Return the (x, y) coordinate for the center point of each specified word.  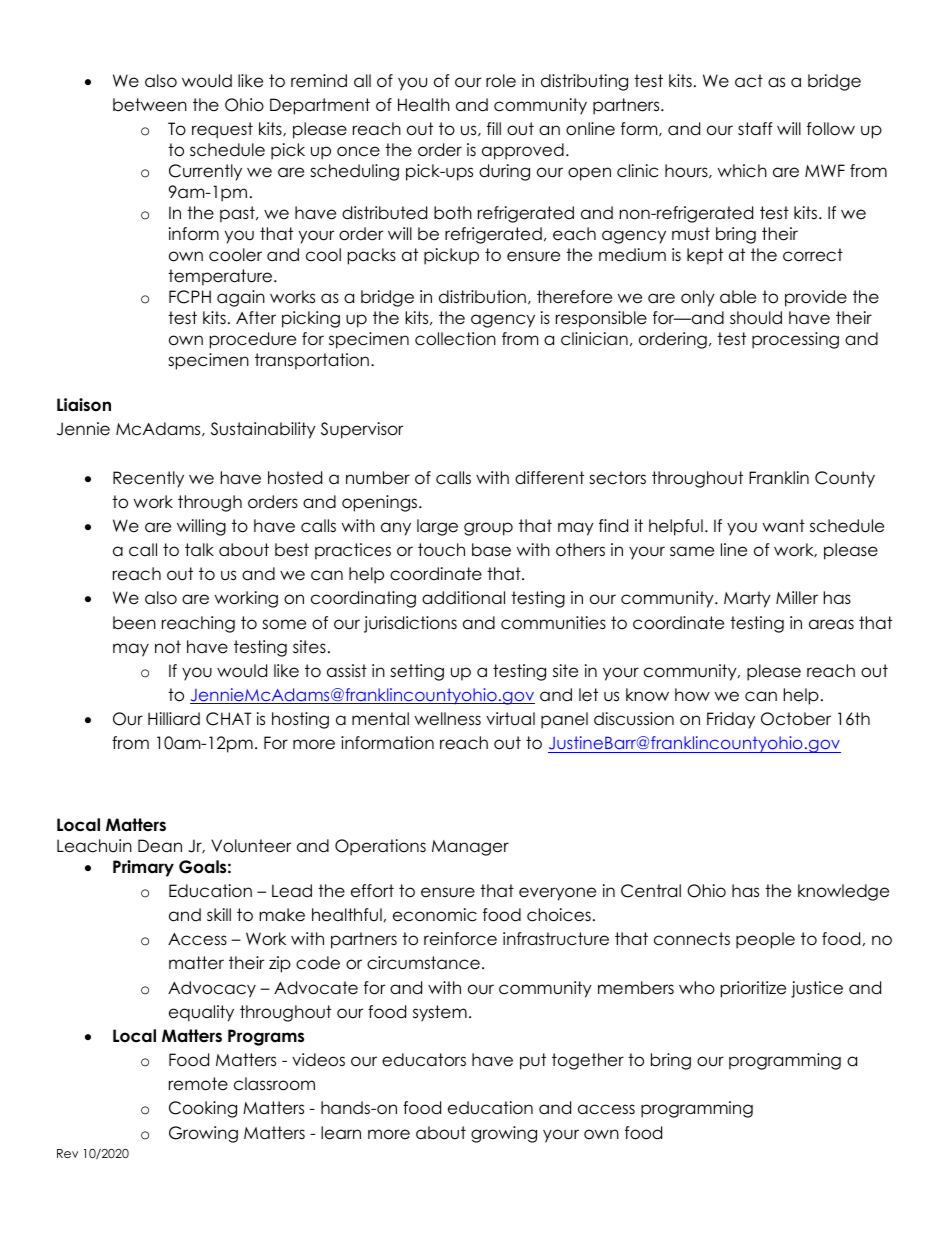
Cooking (203, 1109)
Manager (470, 848)
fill (494, 128)
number (378, 478)
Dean (160, 846)
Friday (731, 720)
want (784, 526)
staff (755, 129)
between (150, 105)
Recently (148, 479)
